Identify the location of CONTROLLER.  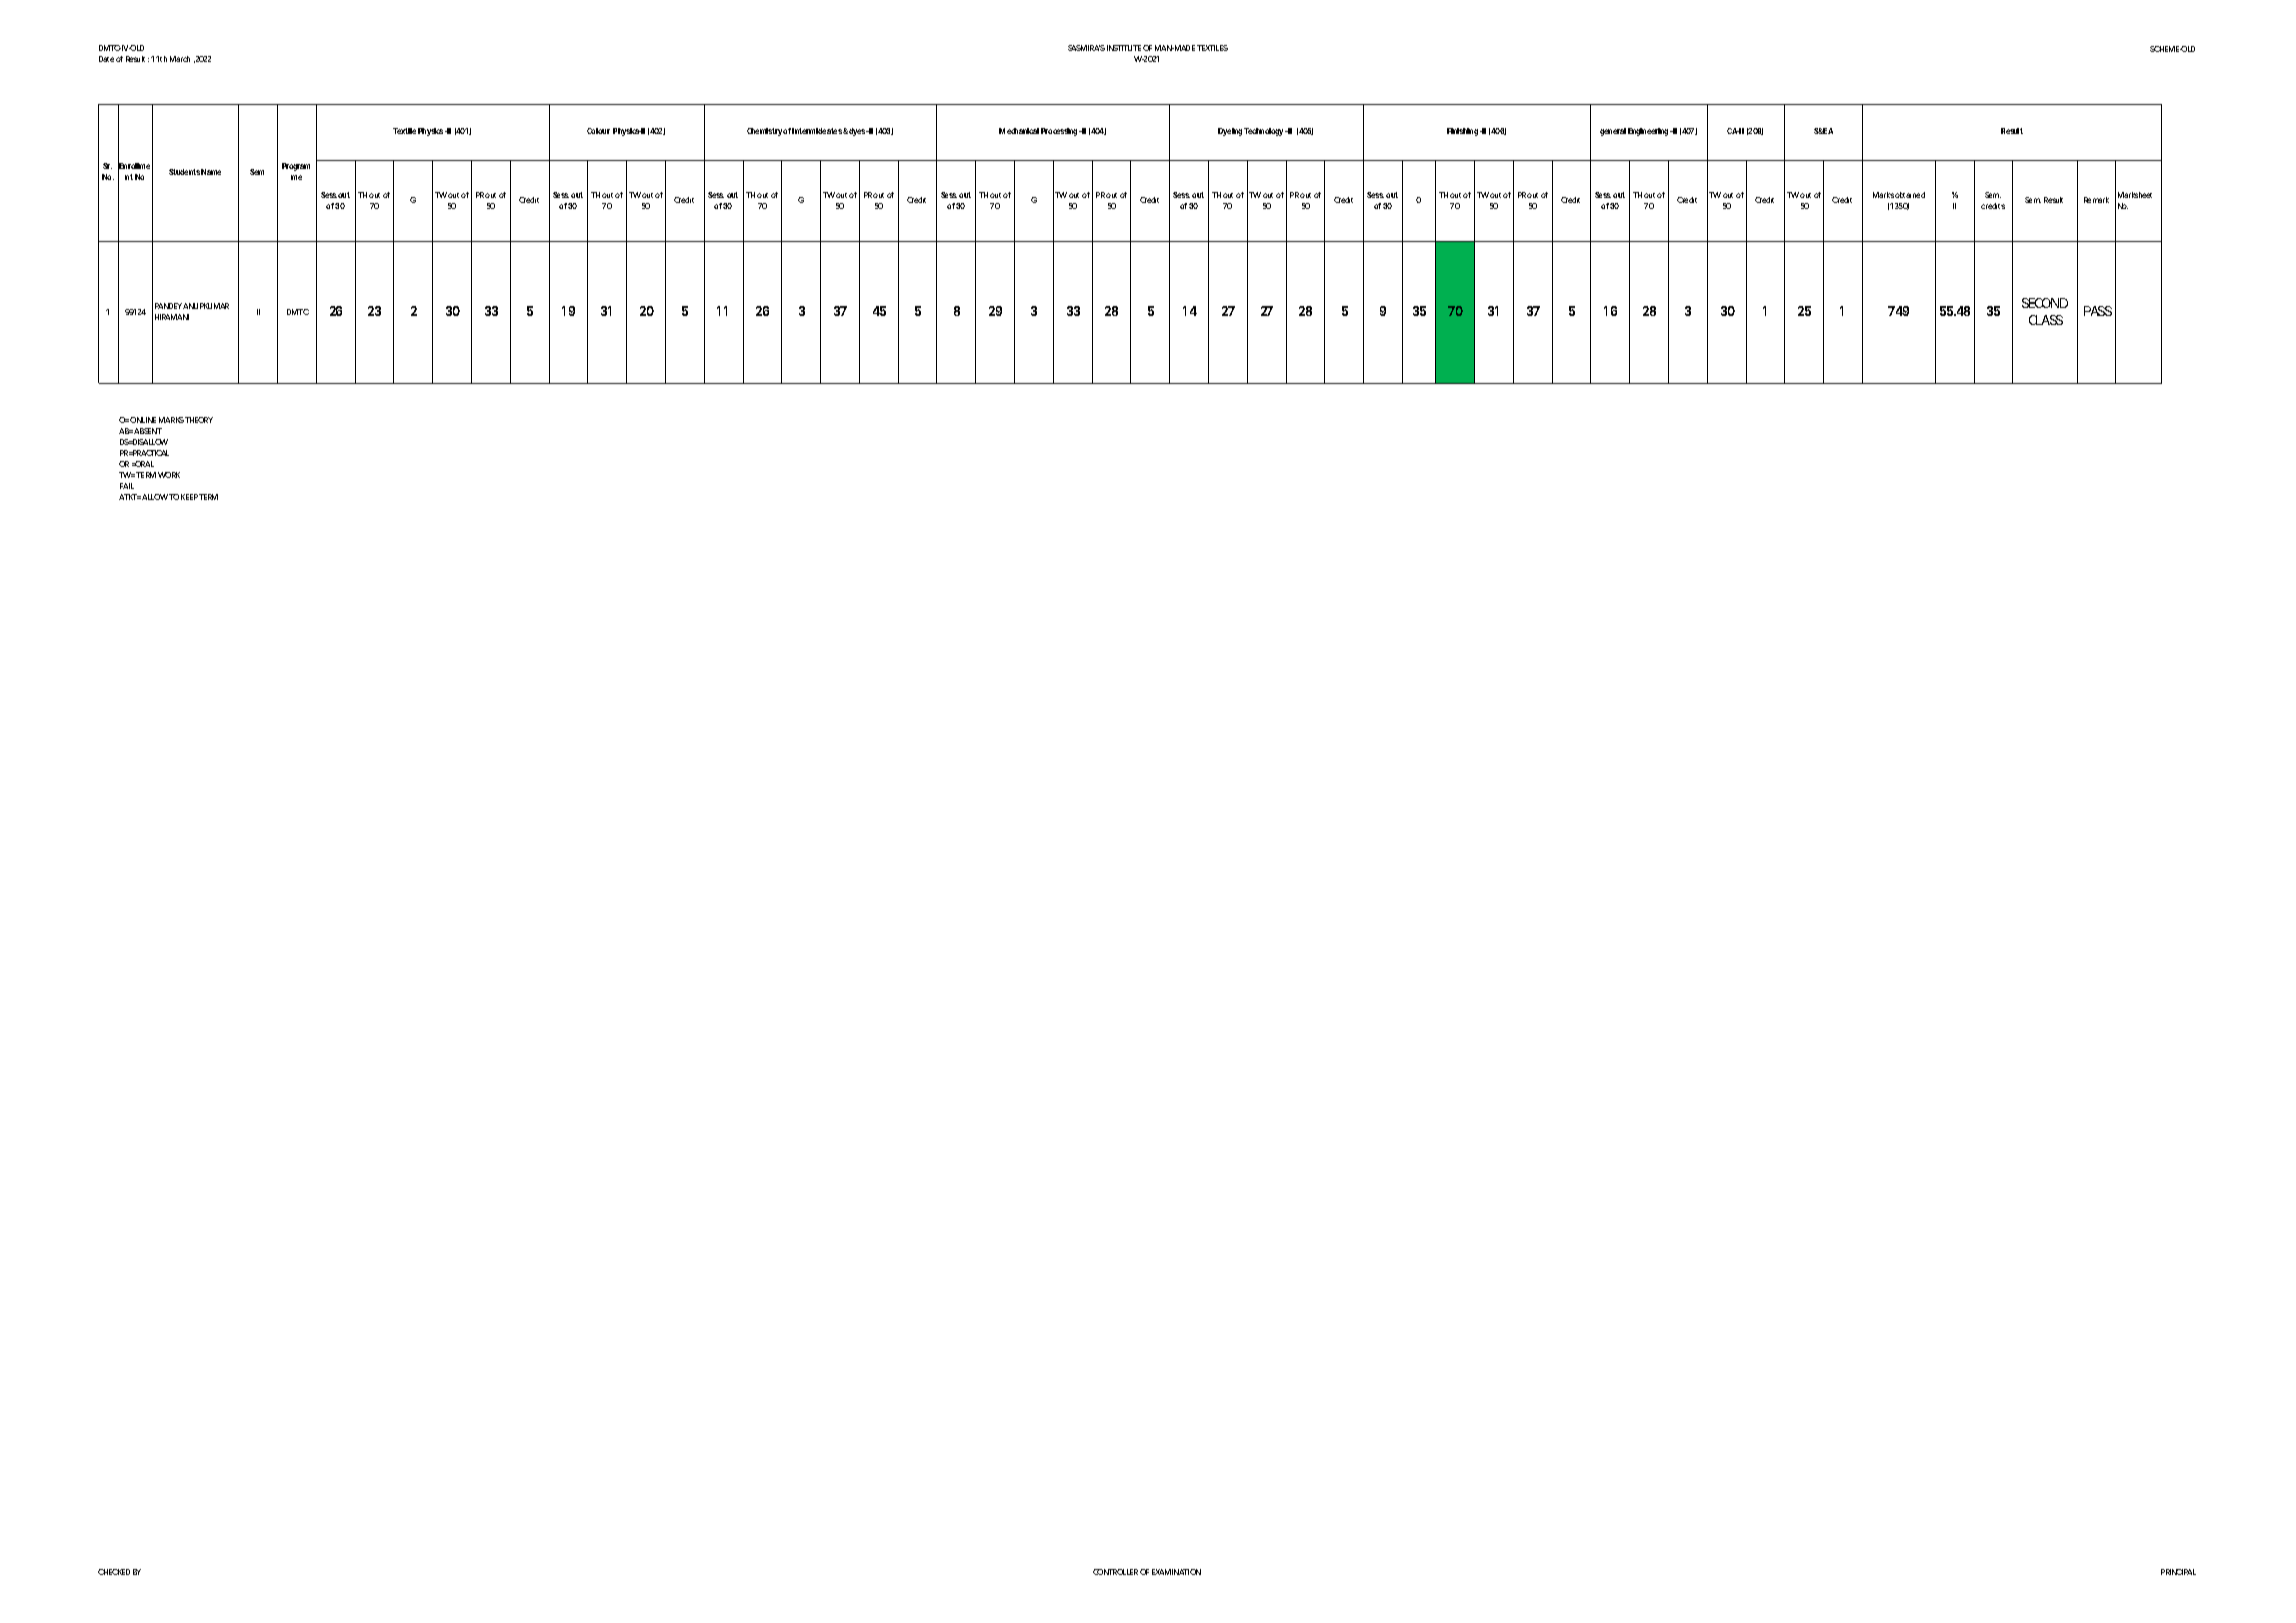
(1115, 1572).
